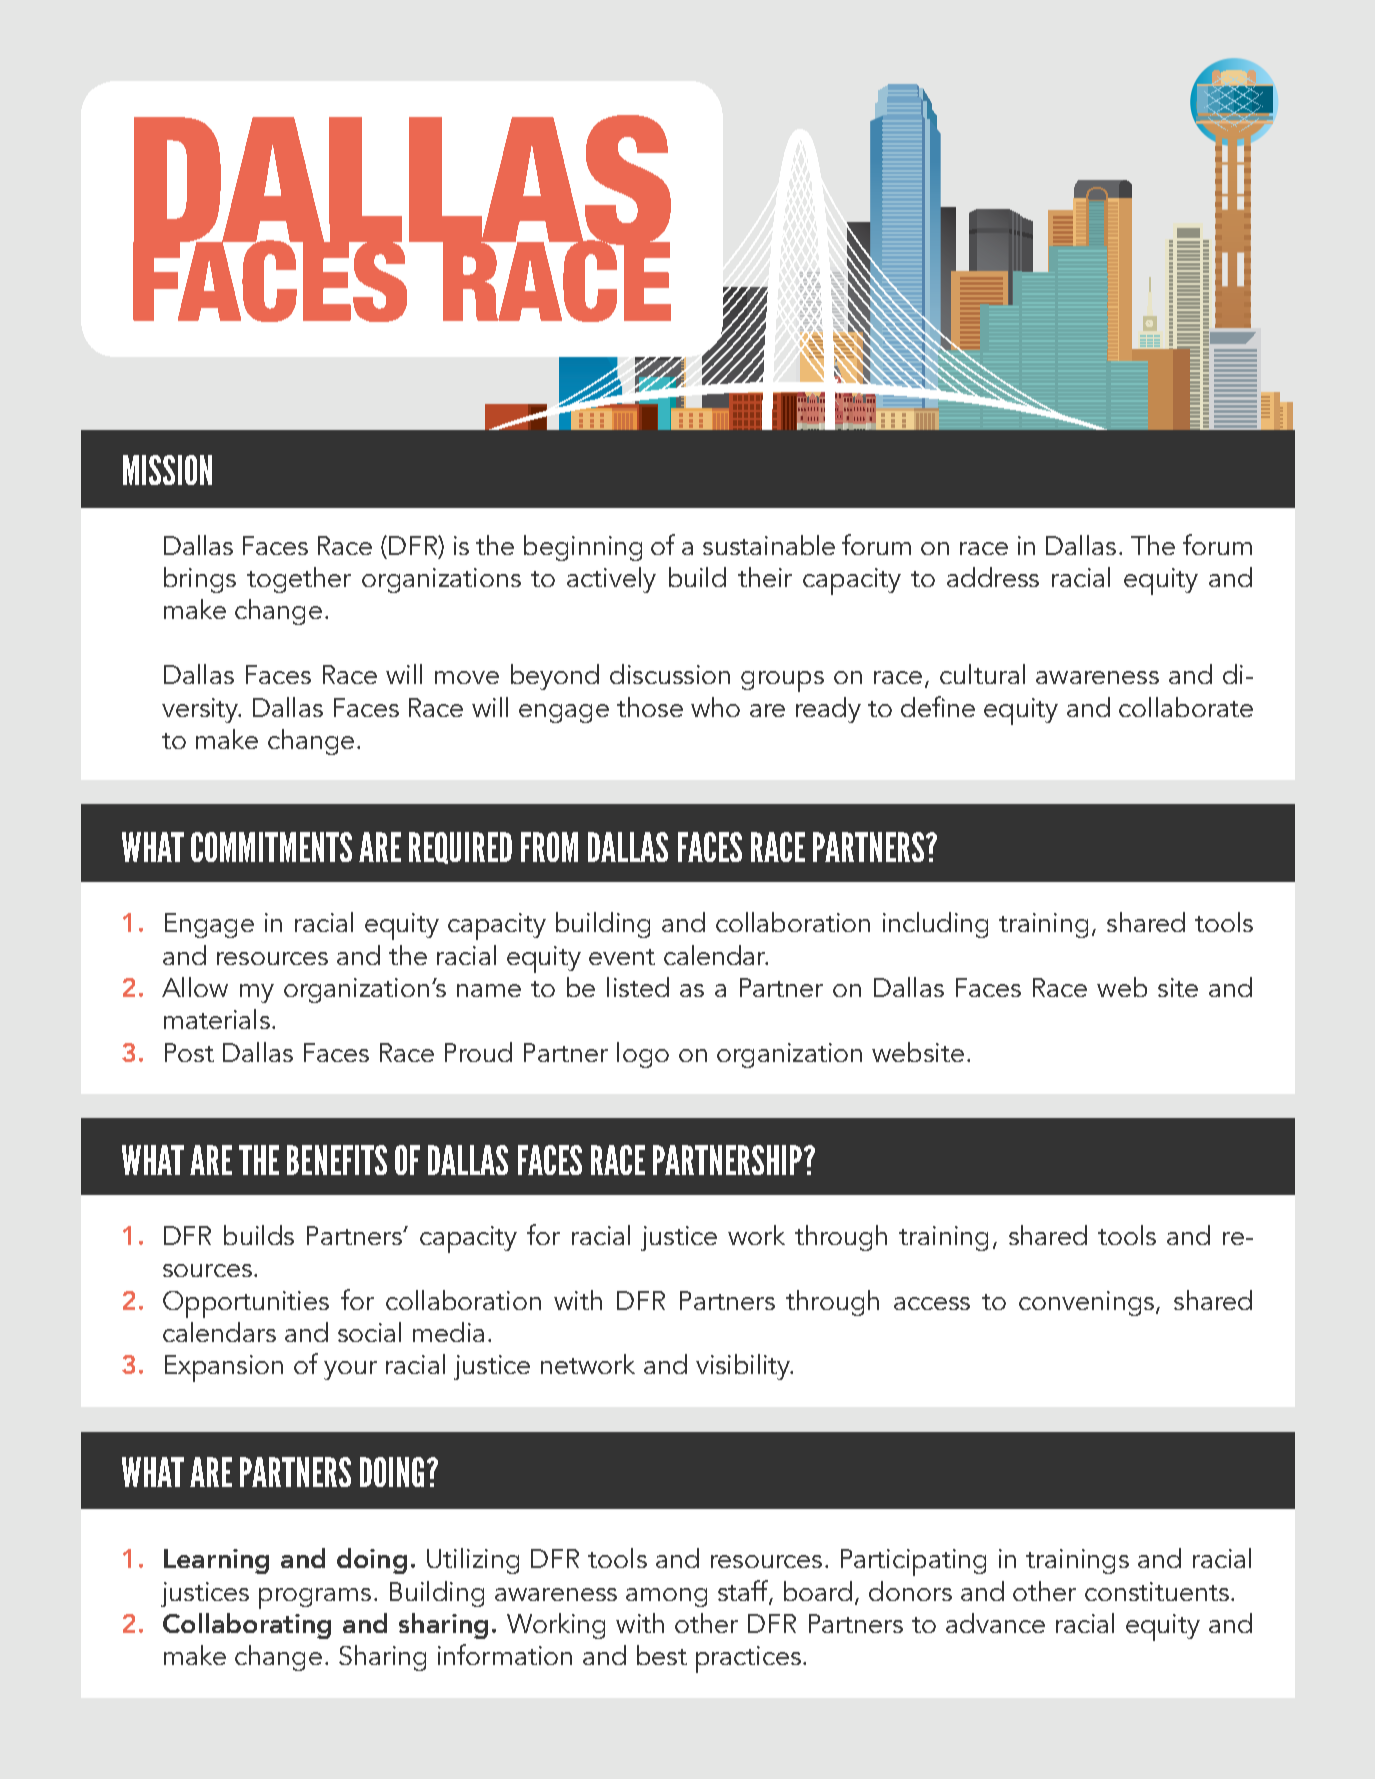 The image size is (1375, 1779). Describe the element at coordinates (247, 1626) in the screenshot. I see `Collaborating` at that location.
